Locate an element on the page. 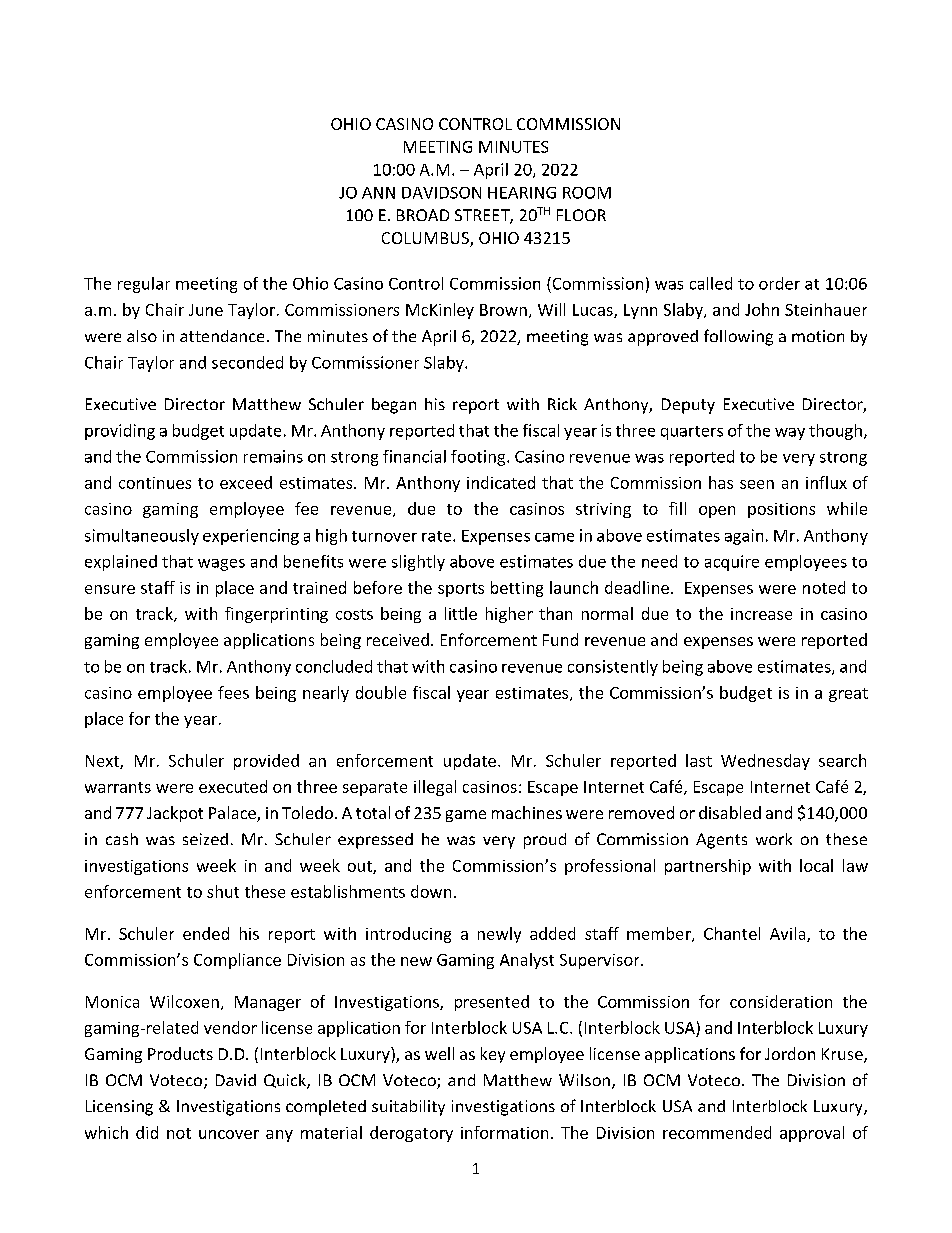 The height and width of the image is (1233, 952). order is located at coordinates (779, 283).
